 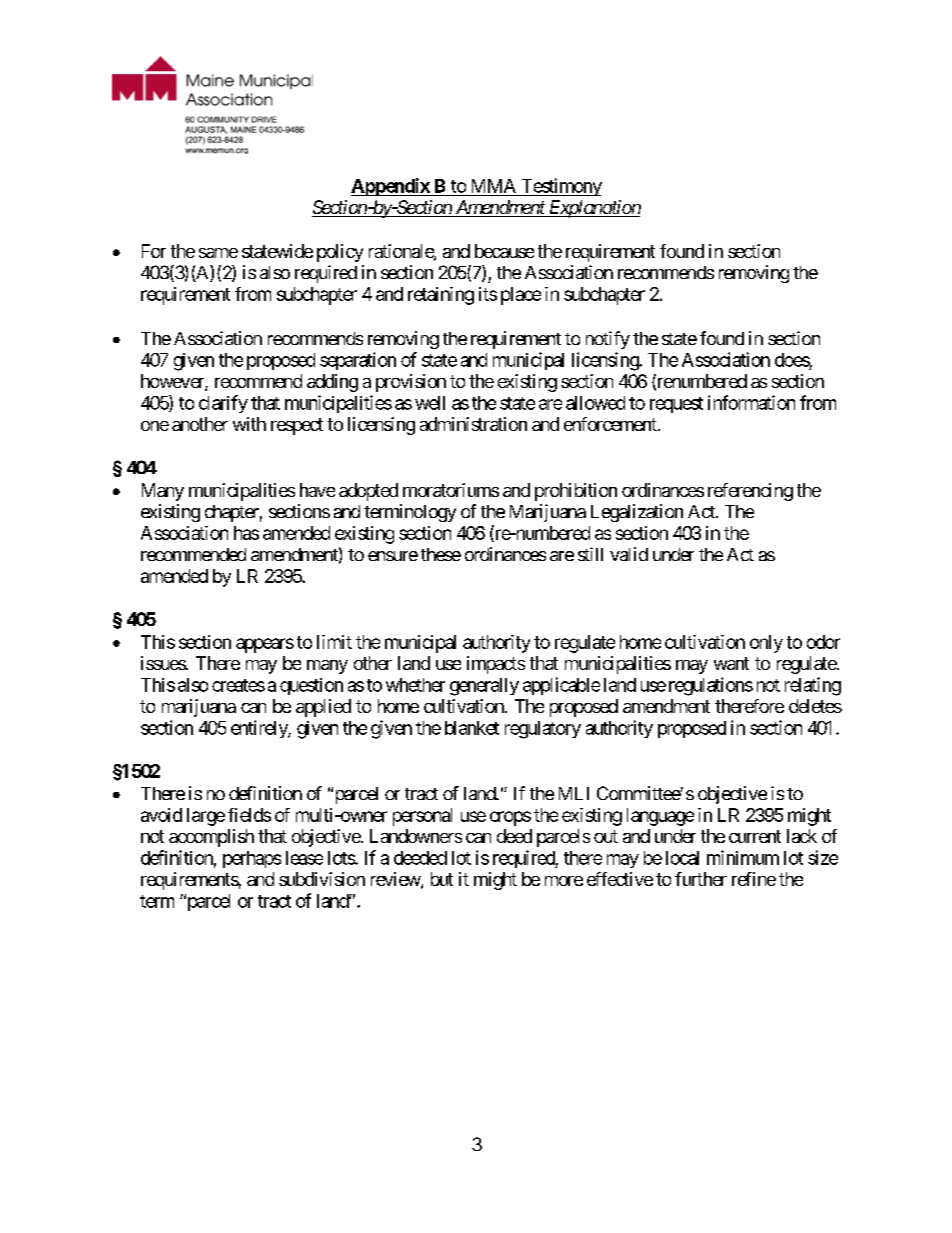 What do you see at coordinates (484, 687) in the screenshot?
I see `generally` at bounding box center [484, 687].
